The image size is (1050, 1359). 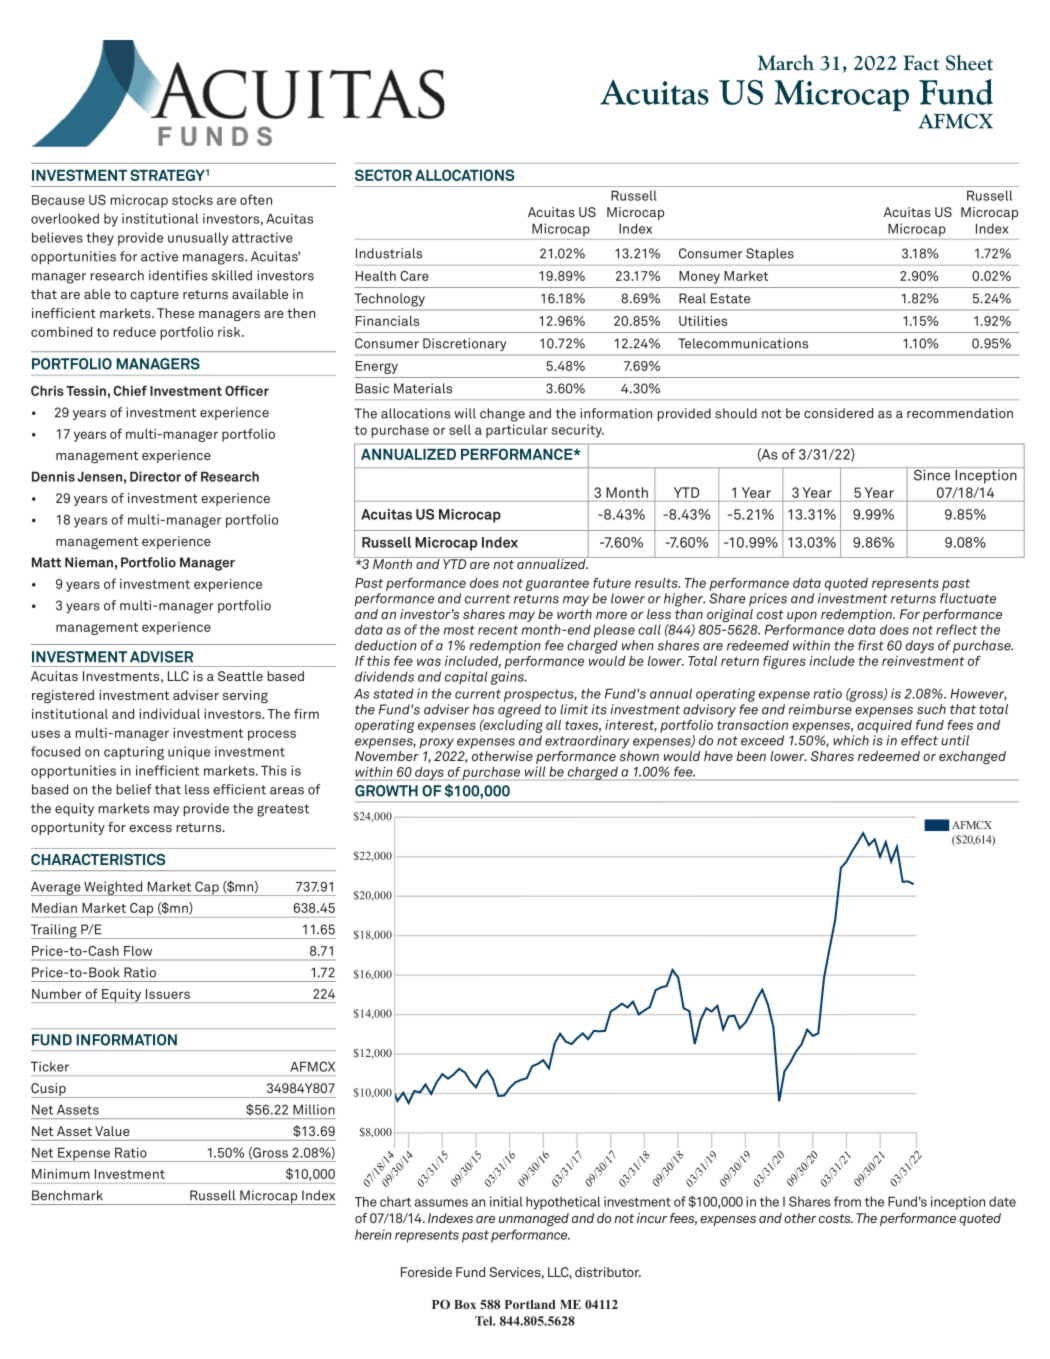 What do you see at coordinates (919, 740) in the page?
I see `effect` at bounding box center [919, 740].
